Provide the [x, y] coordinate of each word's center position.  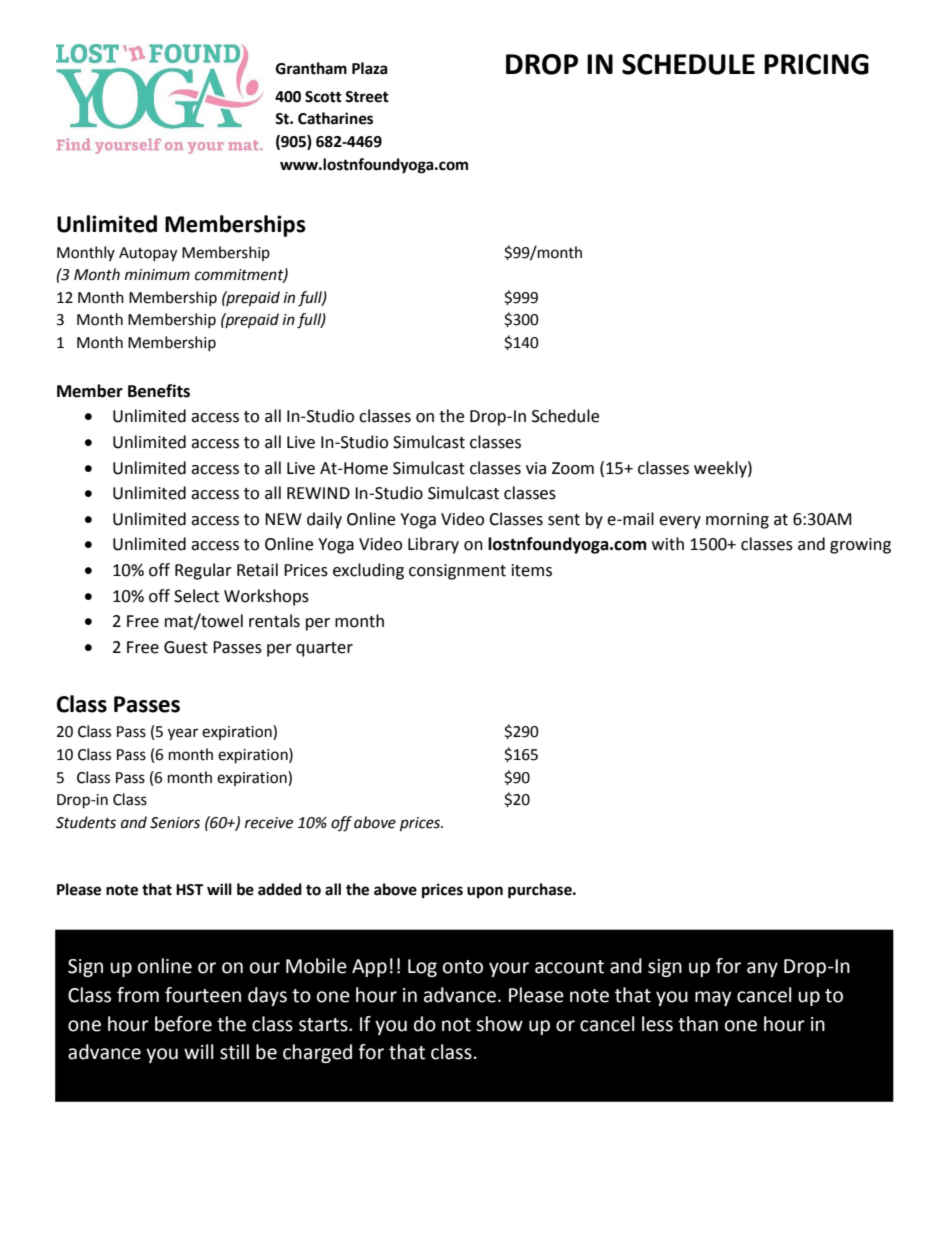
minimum [157, 275]
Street [367, 97]
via [536, 468]
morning [737, 521]
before [183, 1024]
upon [485, 892]
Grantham [311, 68]
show [499, 1024]
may [713, 998]
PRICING [816, 64]
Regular [203, 571]
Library [433, 545]
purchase [541, 891]
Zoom [573, 468]
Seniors [175, 823]
